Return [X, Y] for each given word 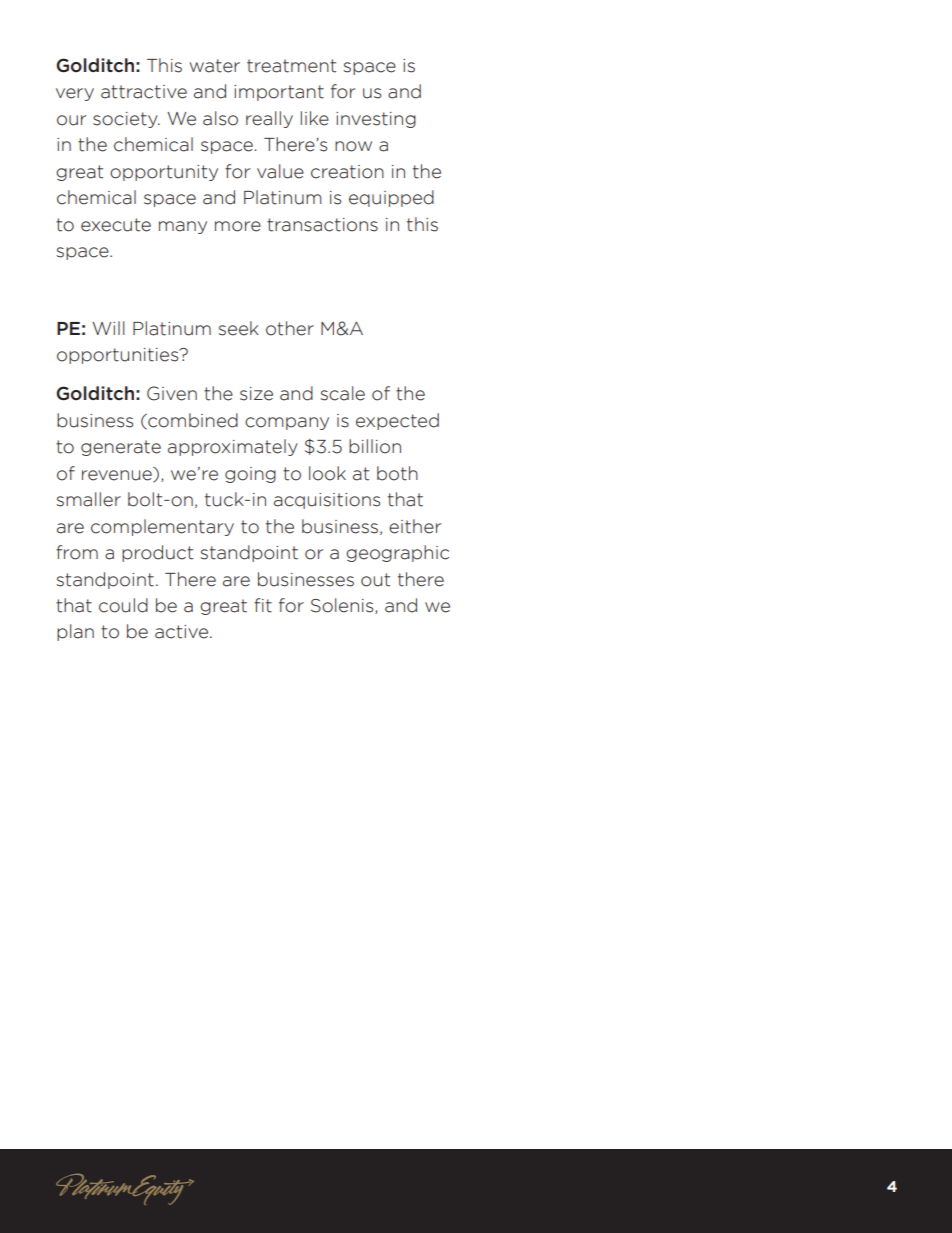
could [123, 605]
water [214, 66]
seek [238, 328]
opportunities [119, 356]
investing [376, 120]
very [75, 94]
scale [342, 393]
